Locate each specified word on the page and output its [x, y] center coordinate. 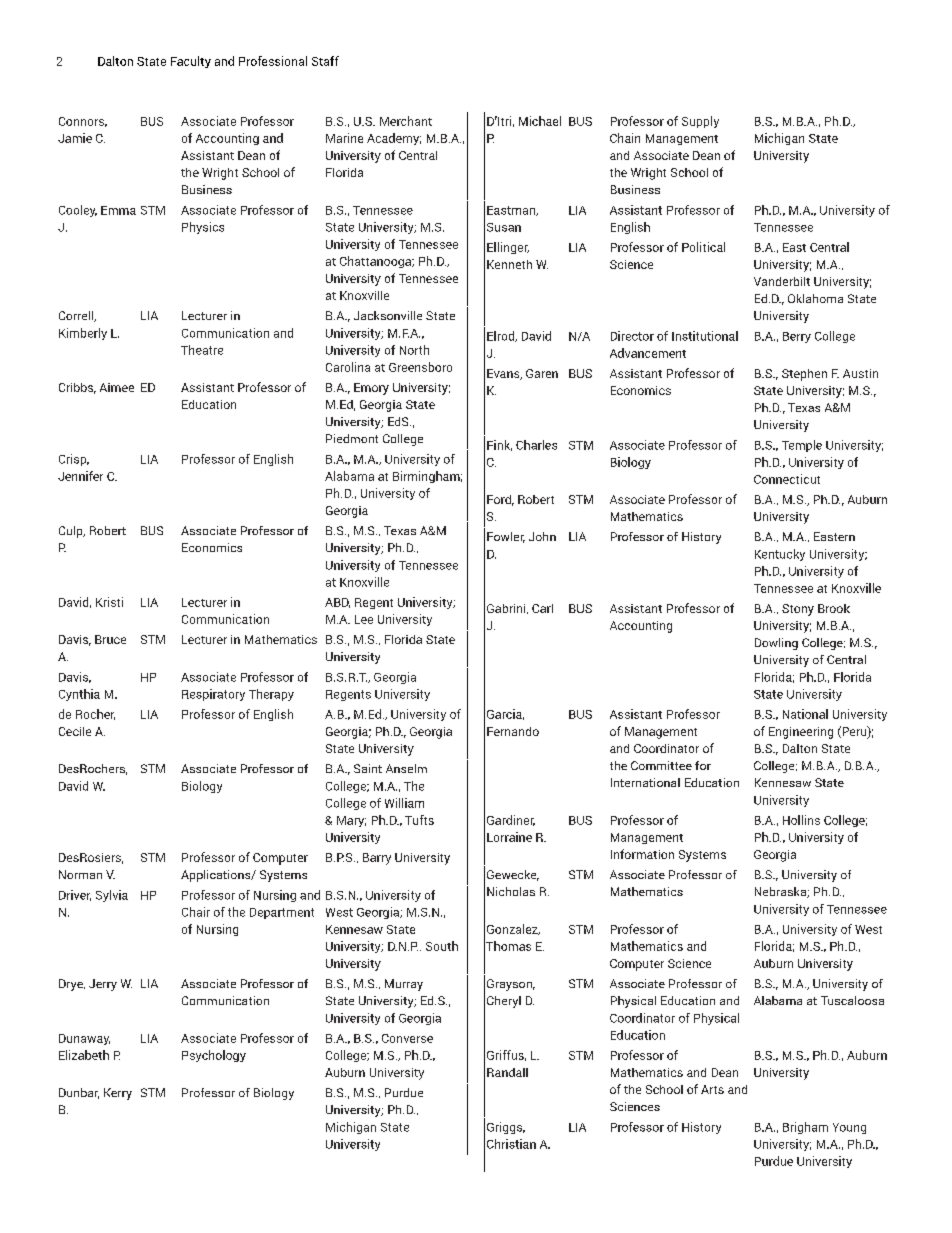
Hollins [801, 820]
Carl [542, 608]
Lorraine [509, 837]
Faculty [191, 62]
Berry [797, 337]
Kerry [118, 1094]
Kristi [109, 602]
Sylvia [112, 896]
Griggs [506, 1128]
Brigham [805, 1128]
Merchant [406, 121]
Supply [700, 122]
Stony [798, 610]
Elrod [502, 336]
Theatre [202, 350]
